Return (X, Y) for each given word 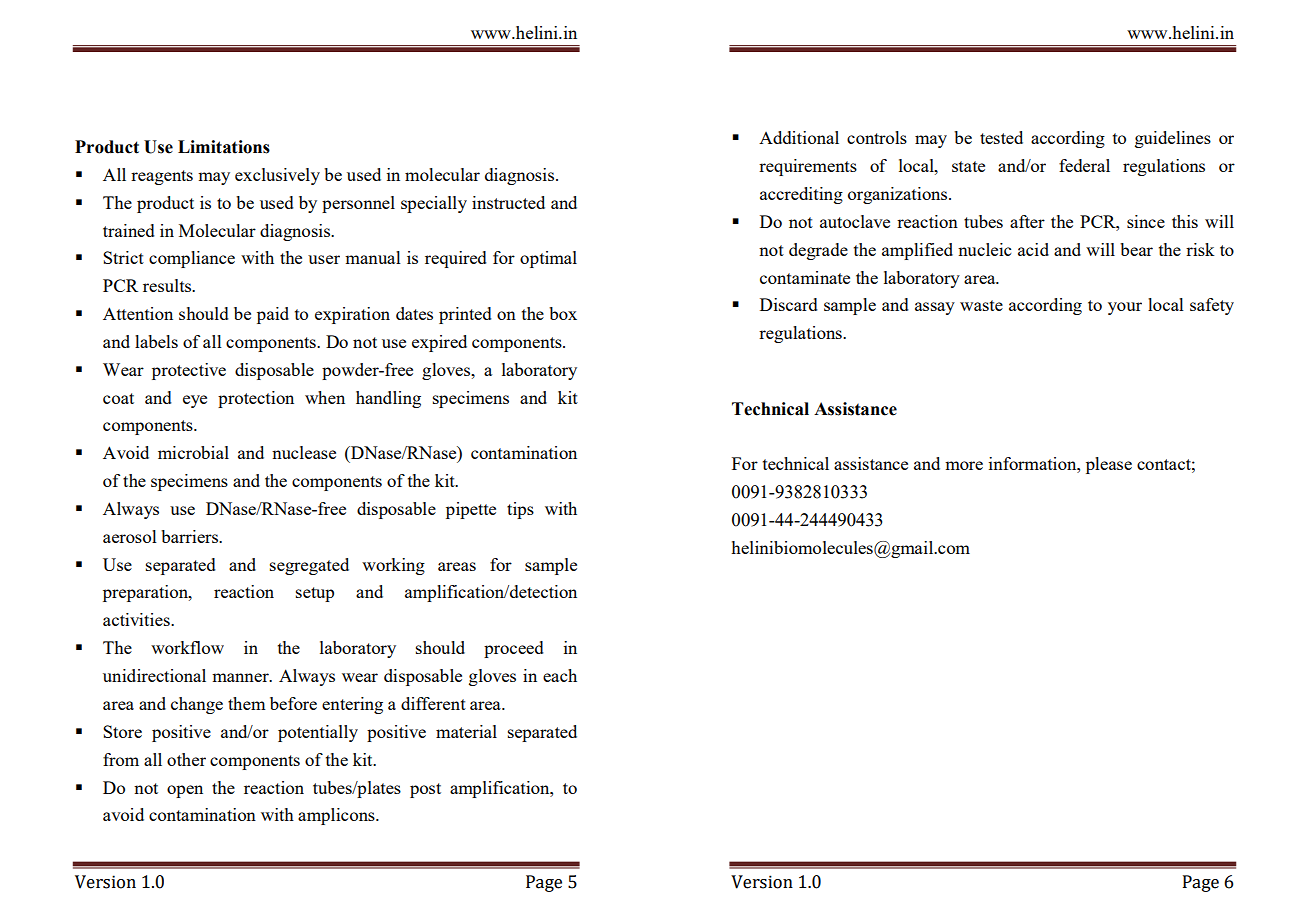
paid (273, 315)
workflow (187, 647)
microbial (193, 452)
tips (520, 510)
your (1125, 308)
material (466, 731)
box (563, 313)
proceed (514, 649)
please (1109, 465)
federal (1084, 165)
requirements (808, 167)
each (560, 675)
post (425, 790)
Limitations (224, 147)
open (185, 791)
